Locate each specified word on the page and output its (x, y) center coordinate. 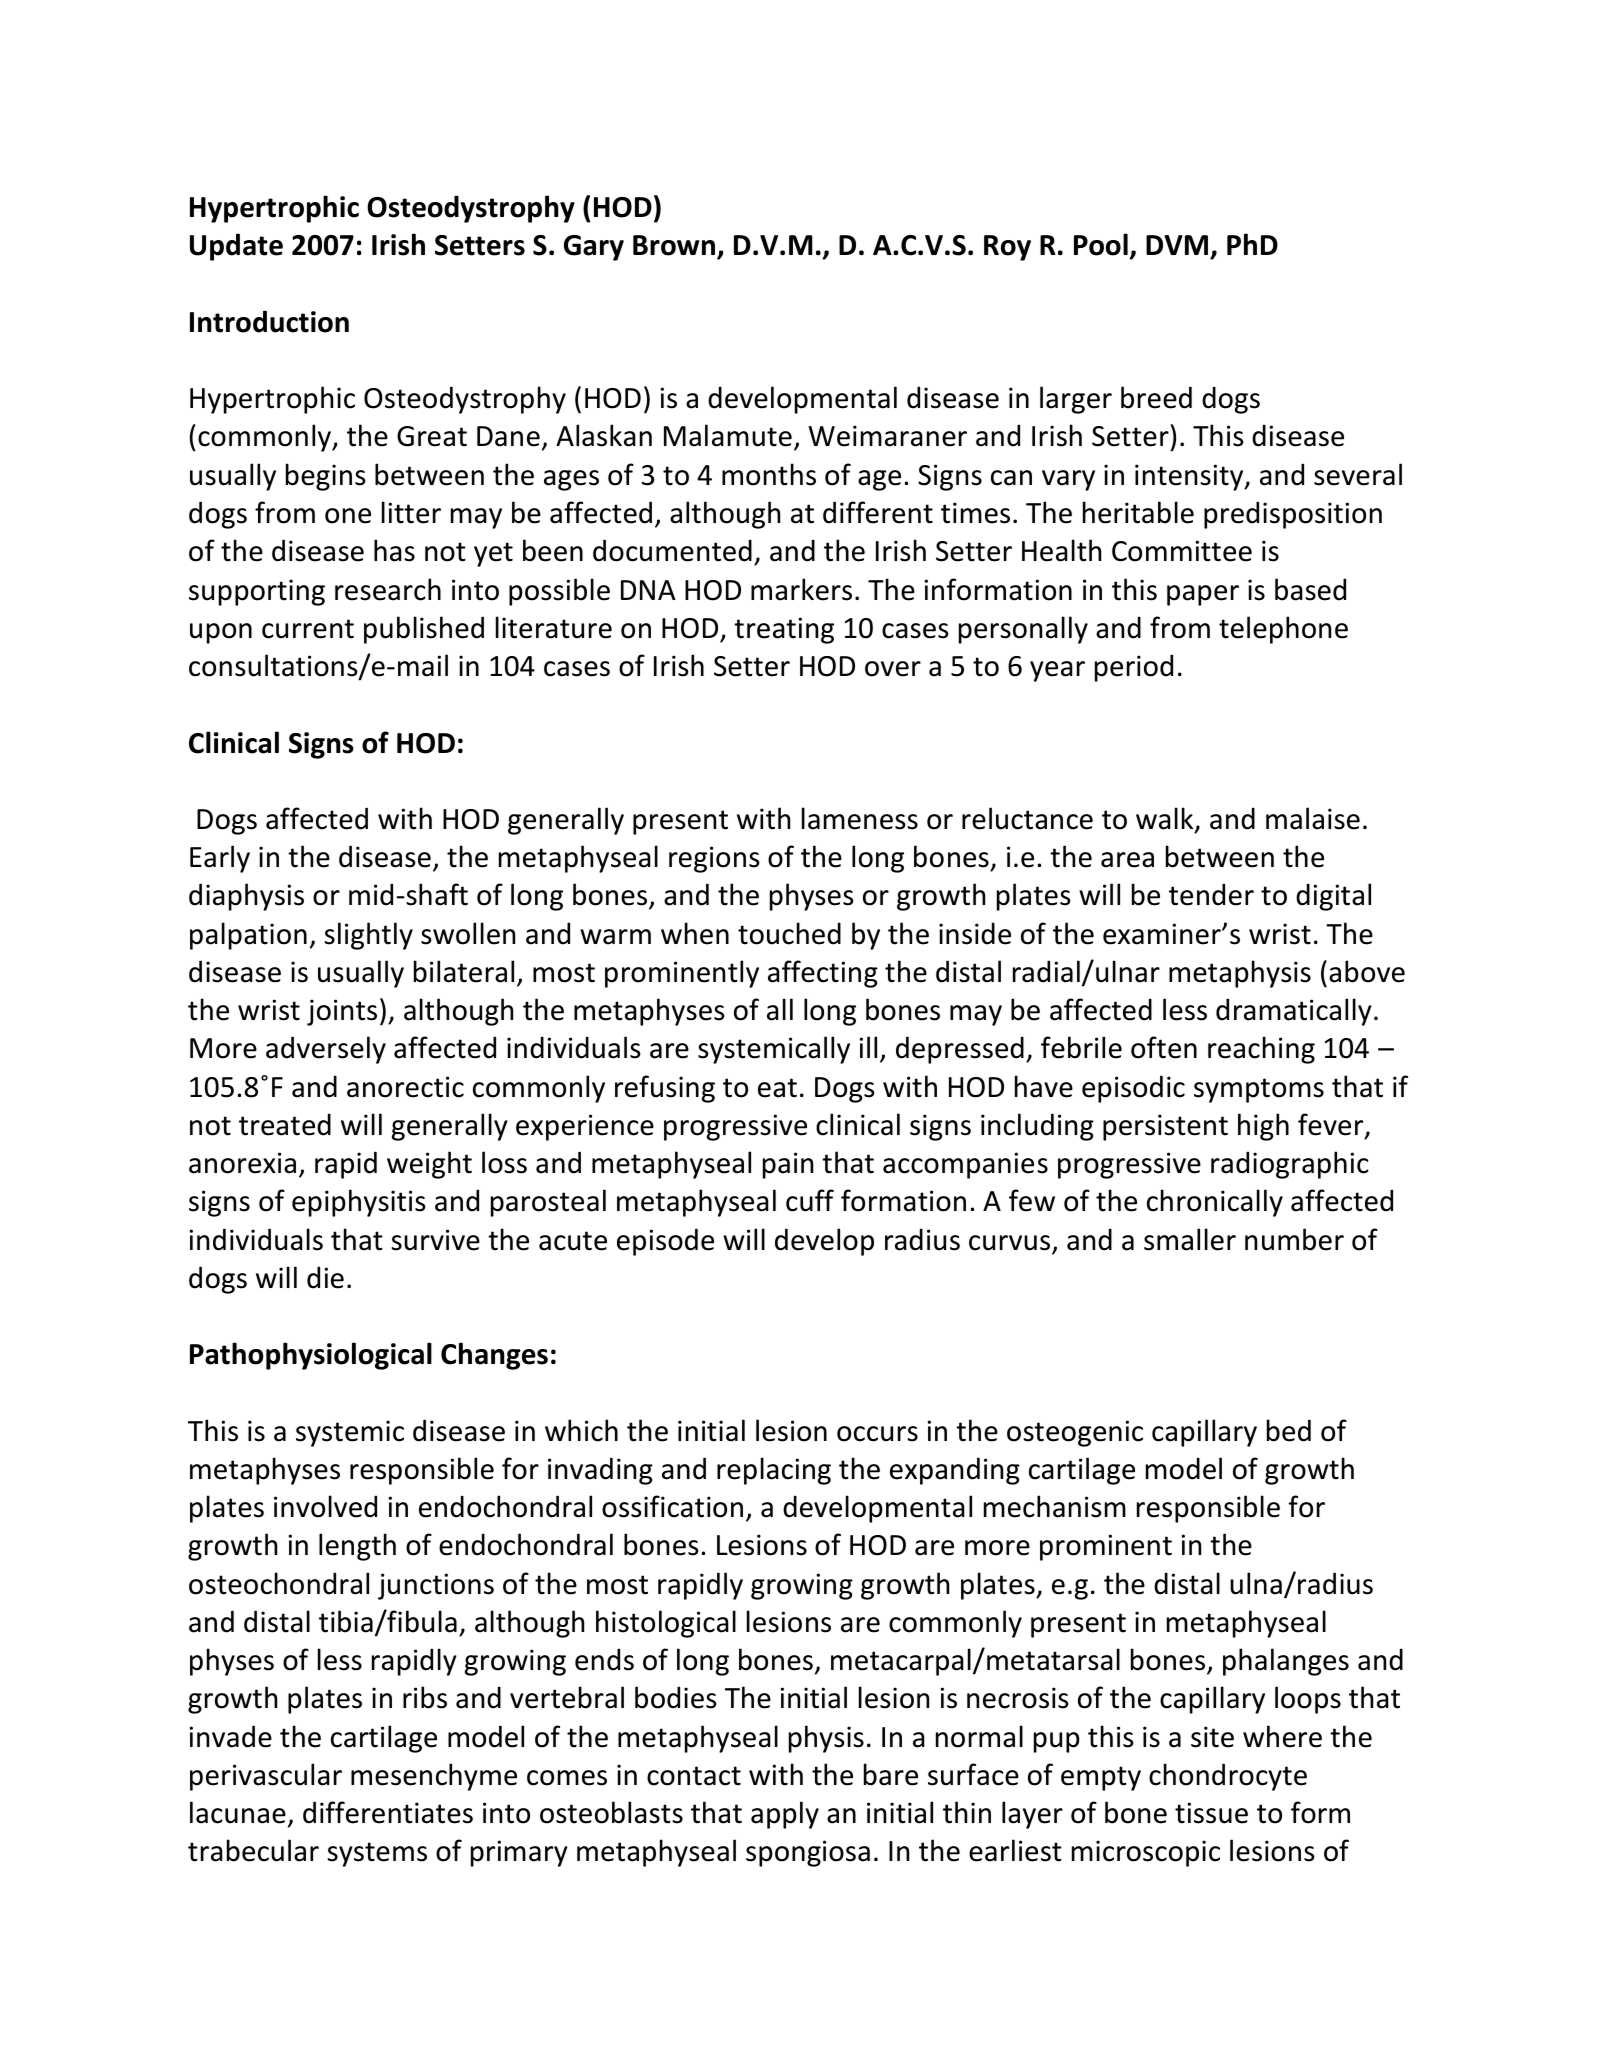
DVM (1177, 245)
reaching (1261, 1050)
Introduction (269, 321)
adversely (326, 1050)
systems (377, 1854)
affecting (823, 974)
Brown (675, 247)
